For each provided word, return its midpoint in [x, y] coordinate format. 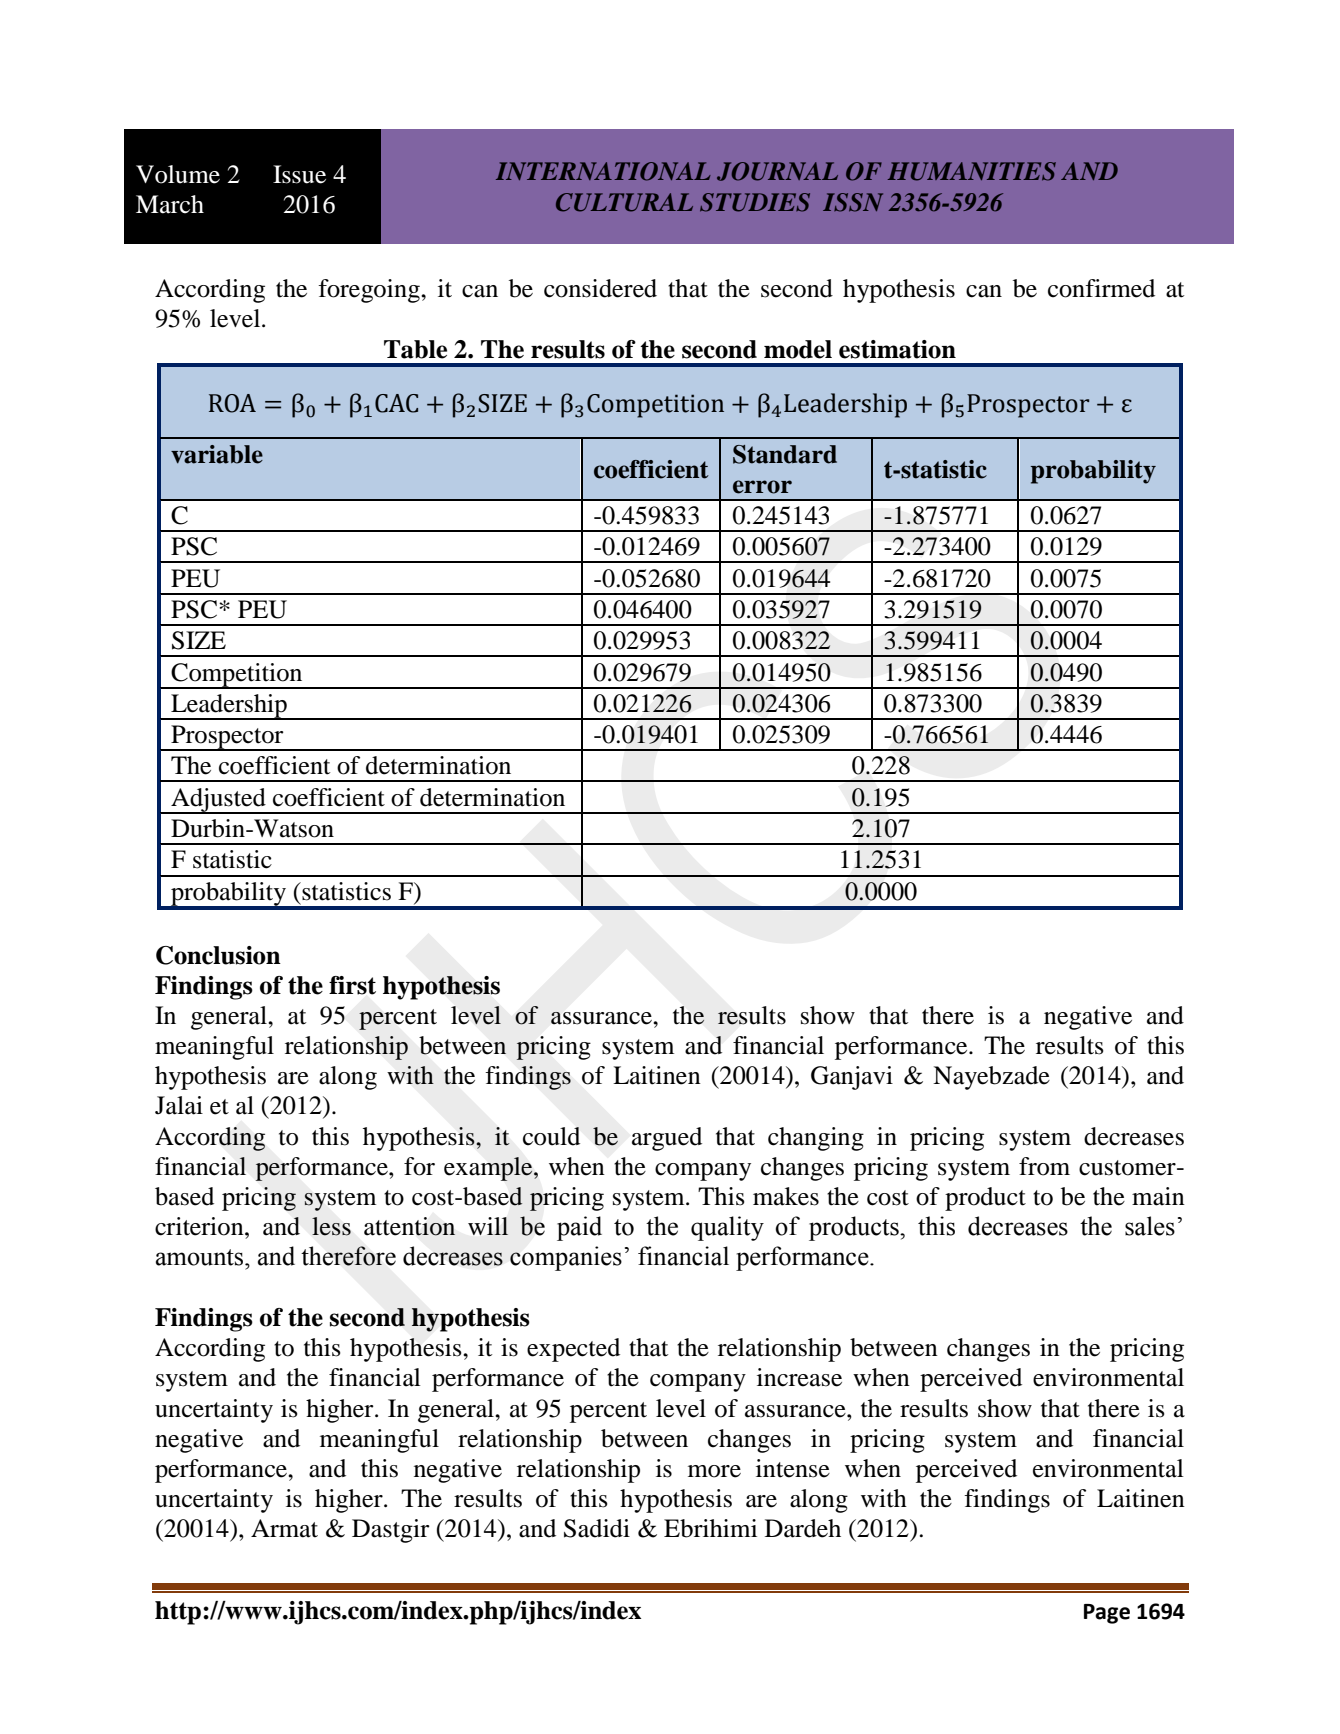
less [331, 1226]
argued [667, 1139]
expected [573, 1350]
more [714, 1471]
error [762, 487]
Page [1107, 1614]
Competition [237, 676]
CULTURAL [624, 202]
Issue [299, 174]
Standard [785, 454]
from [1044, 1166]
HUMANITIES [972, 171]
